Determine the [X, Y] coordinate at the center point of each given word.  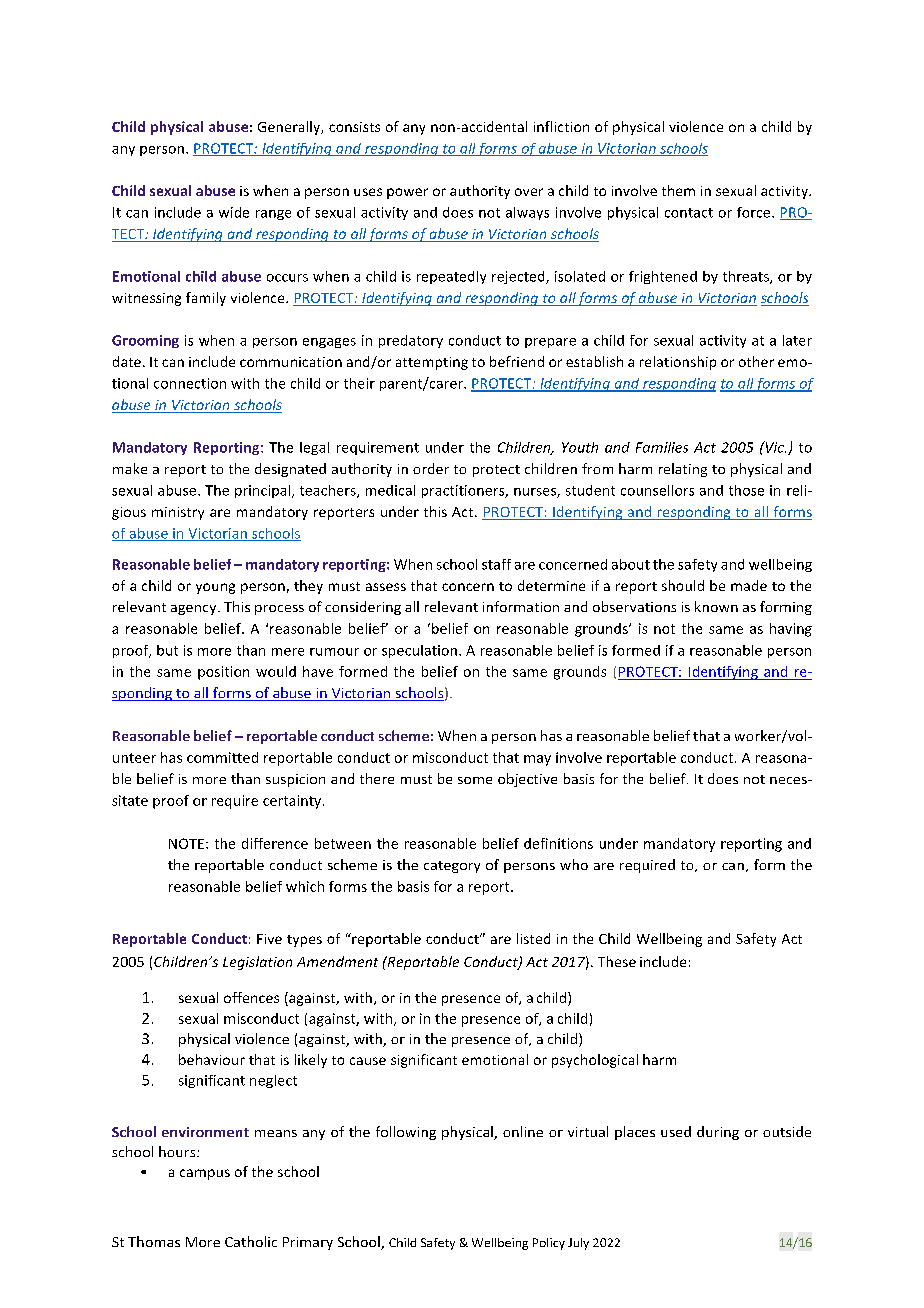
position [223, 673]
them [678, 190]
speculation [419, 651]
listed [533, 938]
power [407, 193]
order [431, 468]
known [716, 606]
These [617, 961]
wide [234, 212]
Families [662, 447]
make [130, 468]
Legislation [257, 963]
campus [205, 1174]
